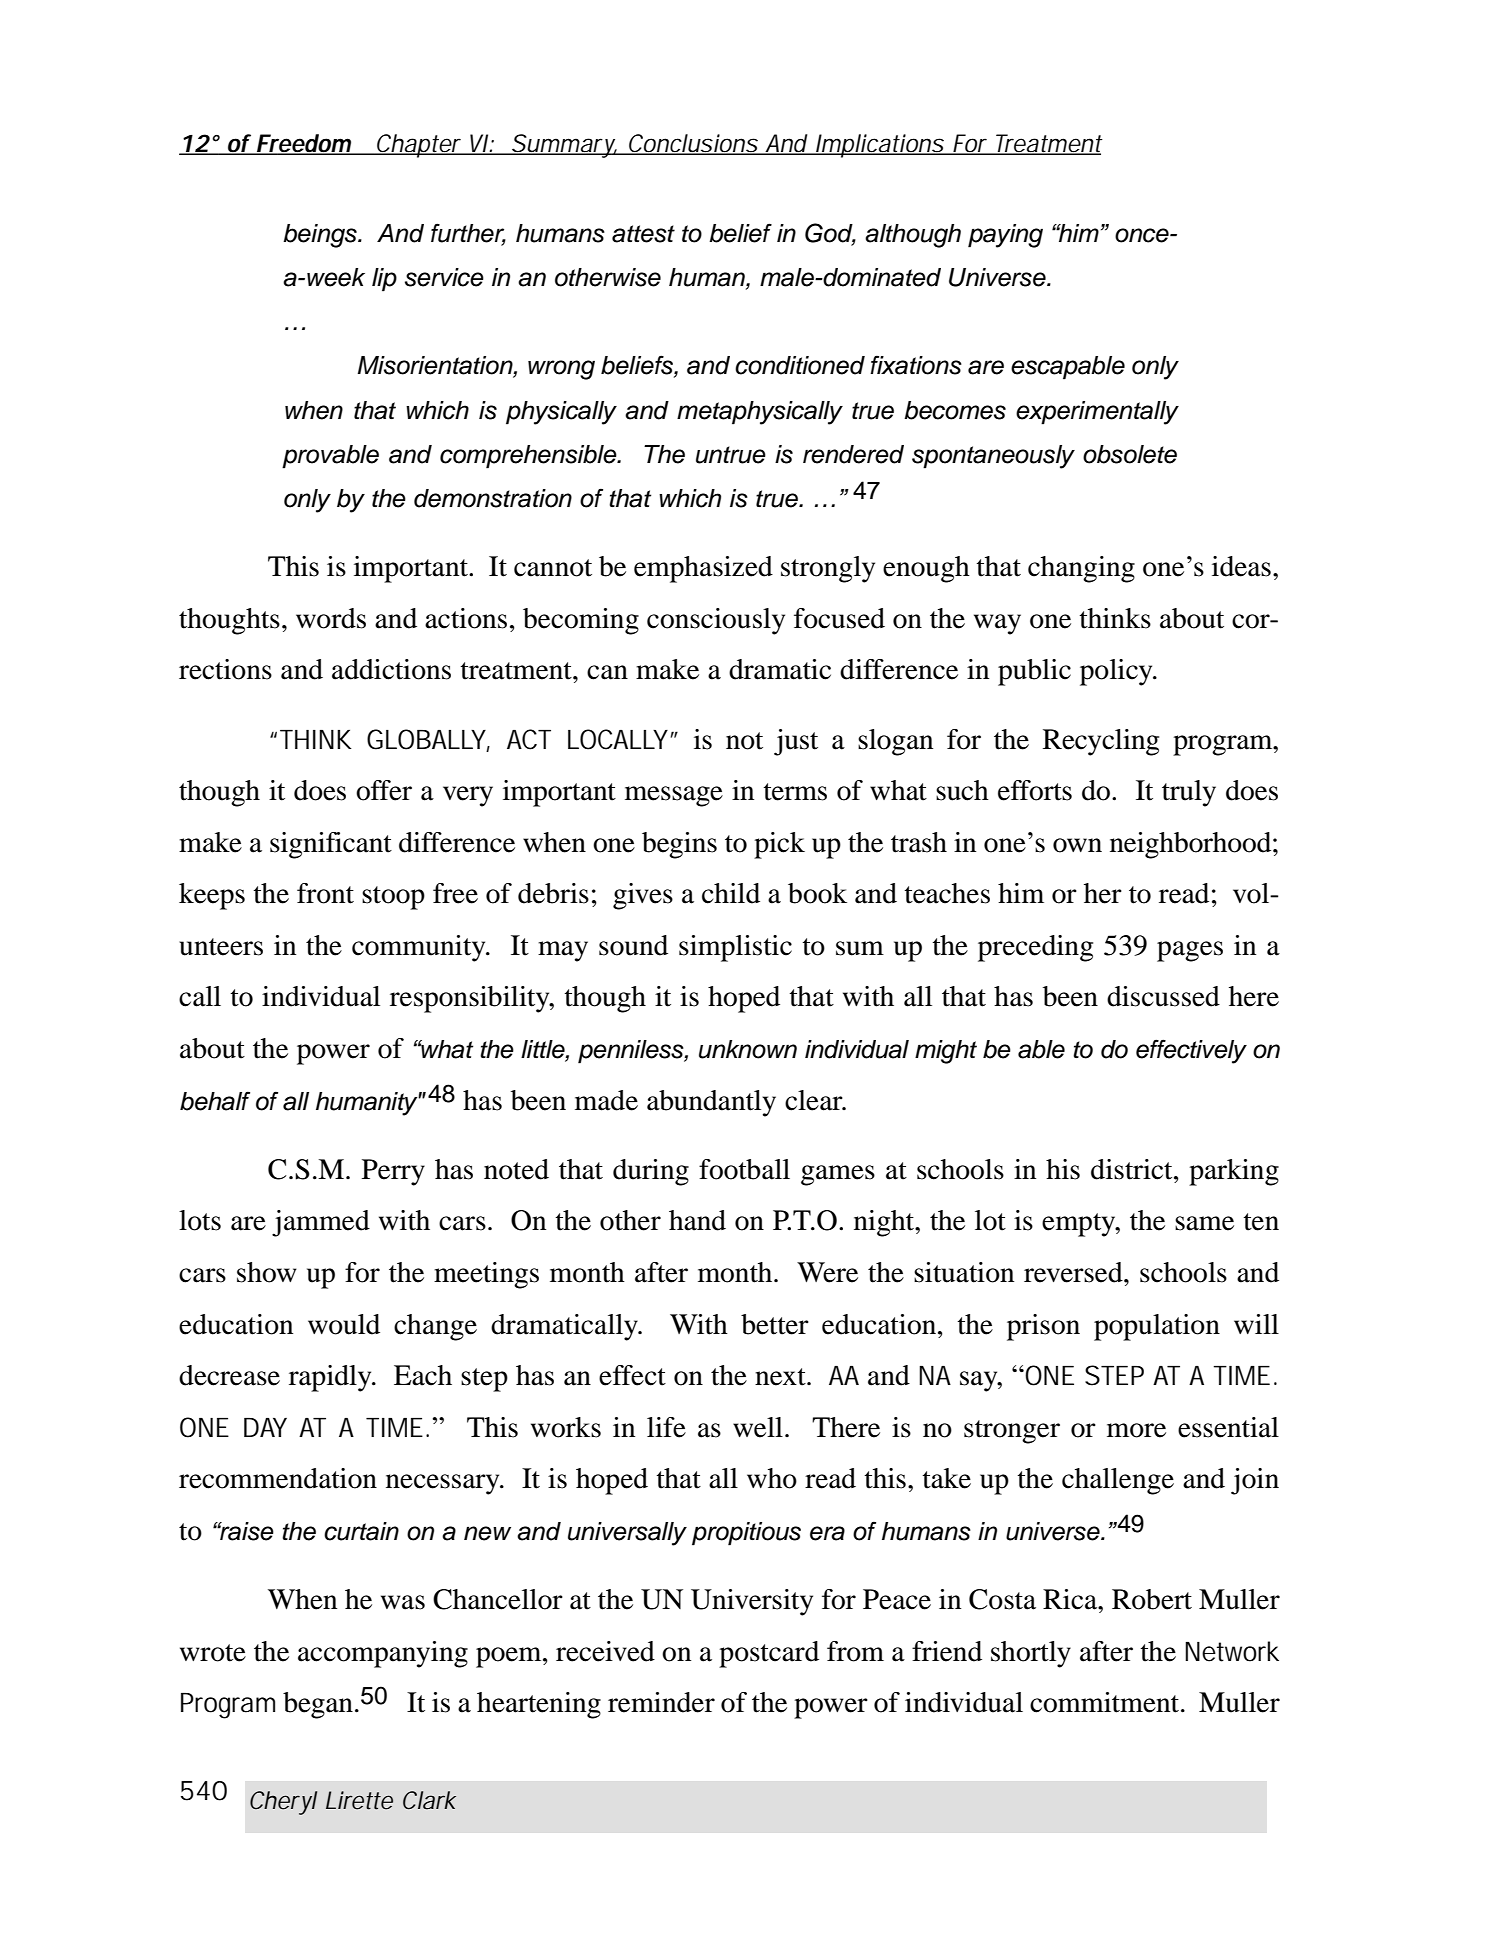 The height and width of the screenshot is (1945, 1503). What do you see at coordinates (735, 948) in the screenshot?
I see `simplistic` at bounding box center [735, 948].
